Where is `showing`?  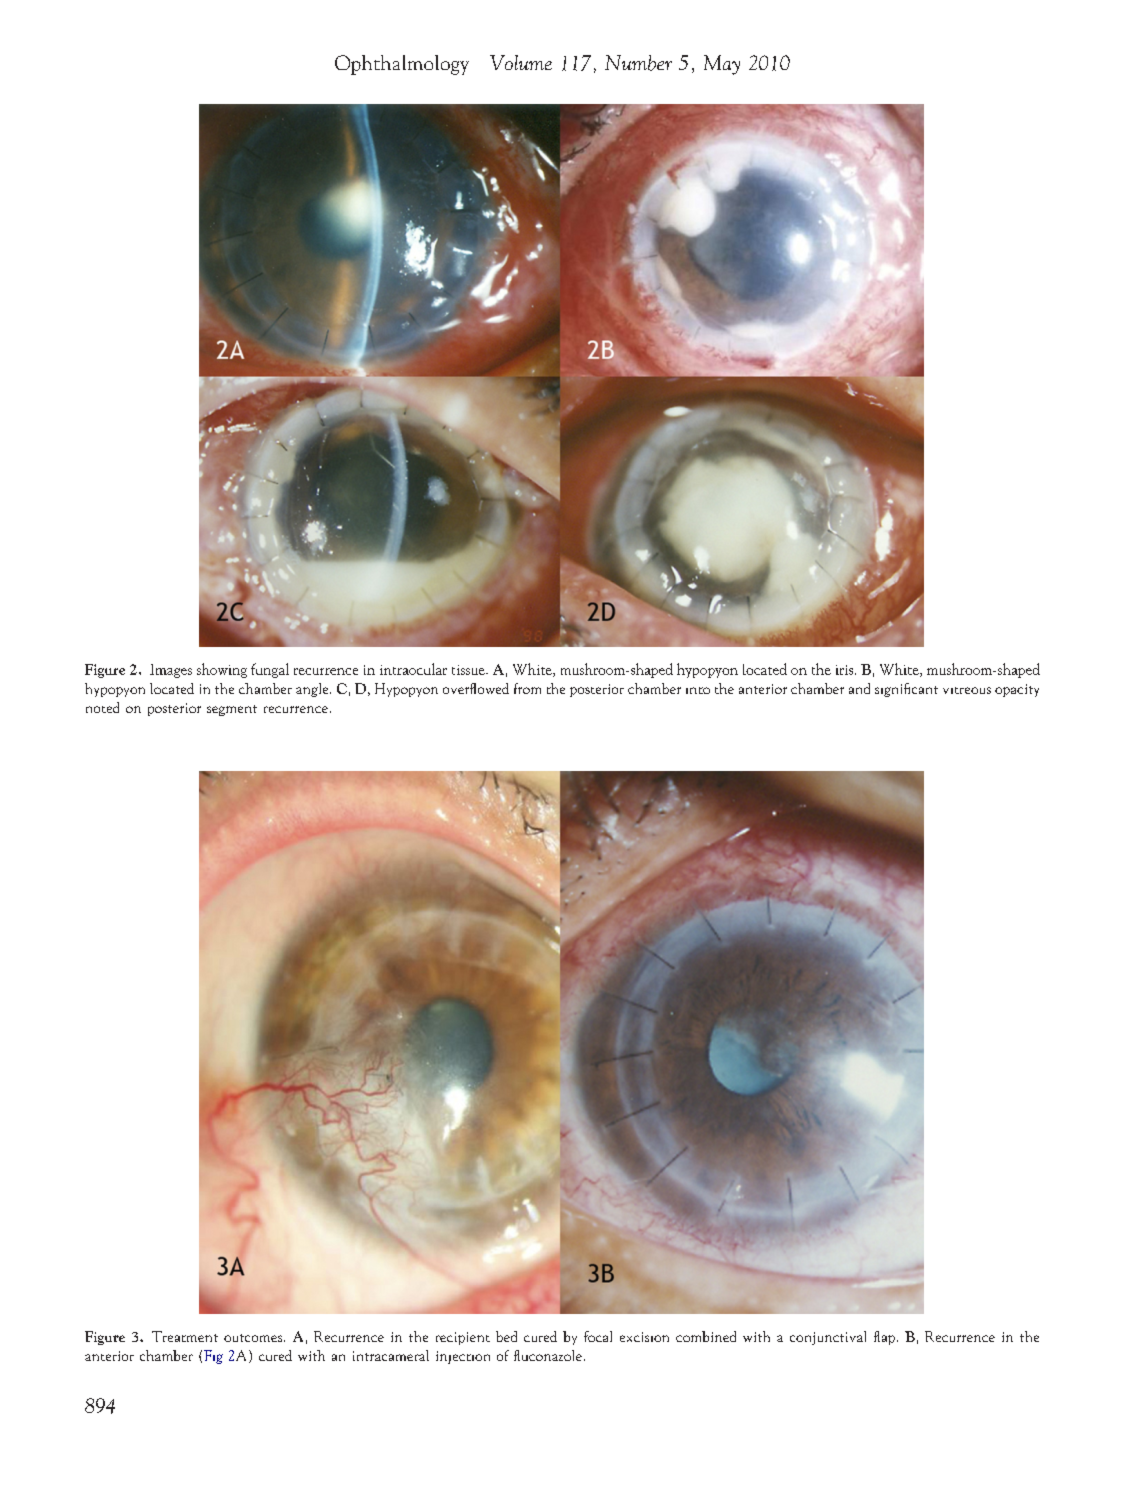
showing is located at coordinates (222, 670).
